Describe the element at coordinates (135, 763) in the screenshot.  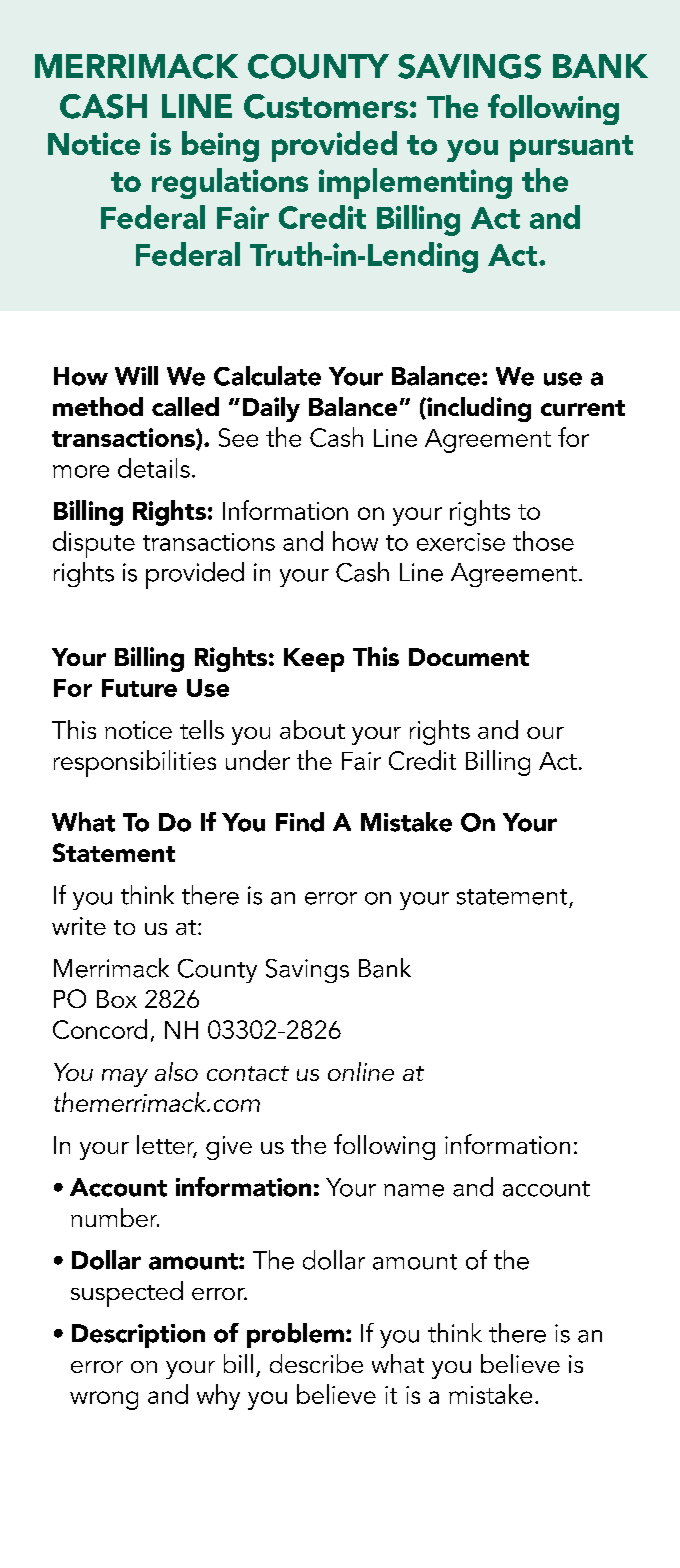
I see `responsibilities` at that location.
